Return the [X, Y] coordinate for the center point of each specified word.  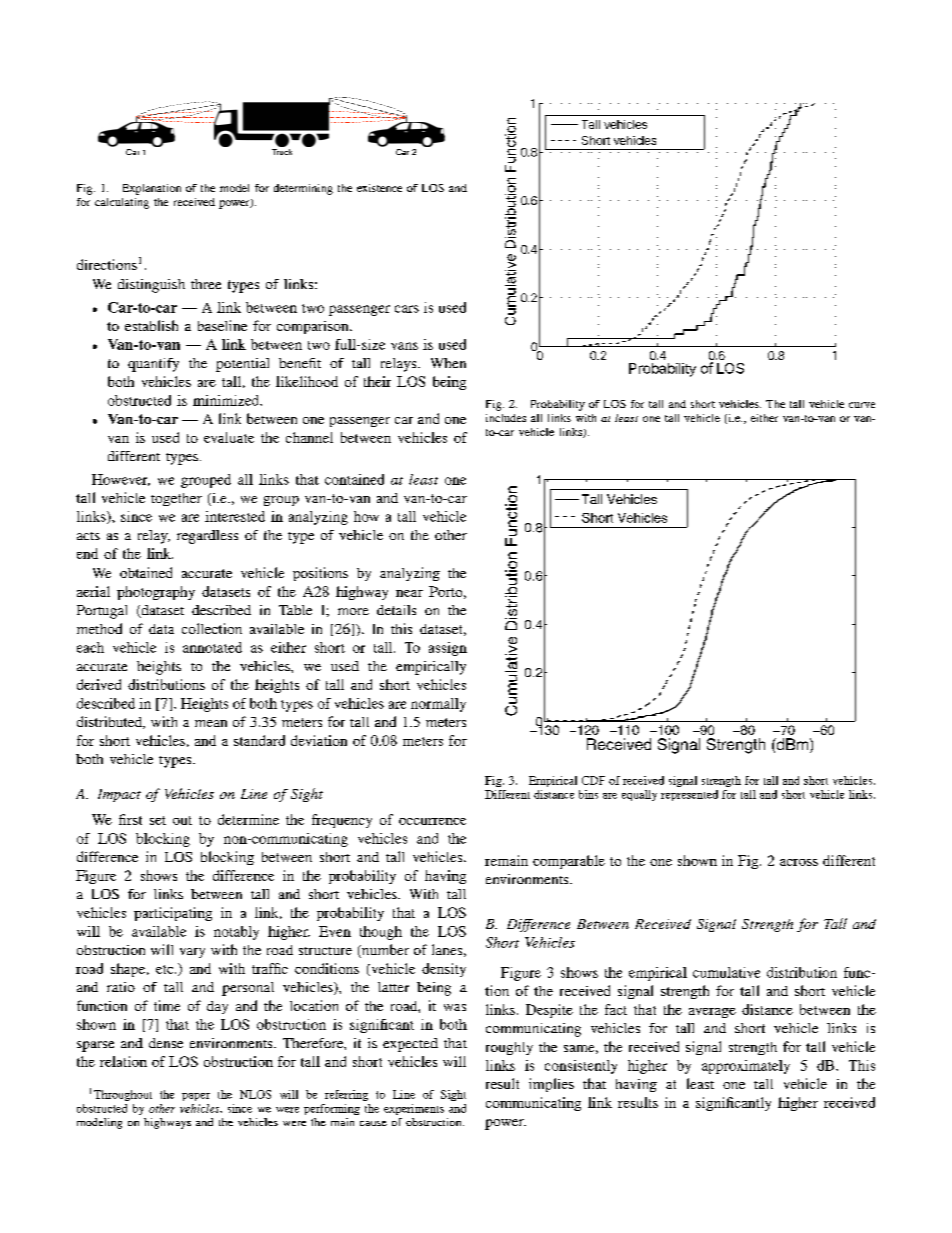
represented [689, 795]
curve [862, 405]
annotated [212, 647]
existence [379, 188]
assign [448, 649]
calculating [122, 203]
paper [196, 1097]
